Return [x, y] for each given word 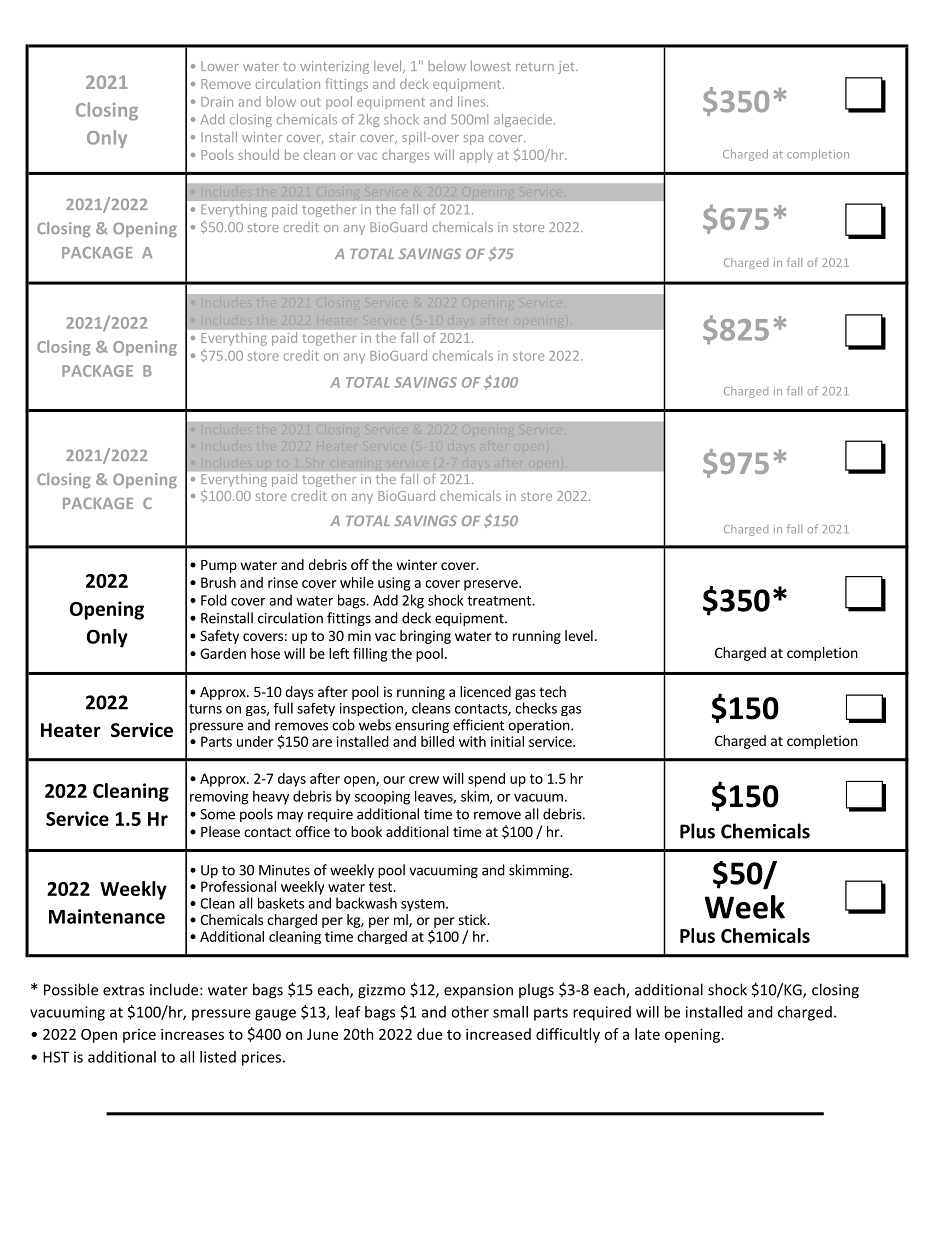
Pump [219, 566]
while [357, 582]
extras [123, 990]
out [311, 102]
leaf [348, 1012]
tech [552, 691]
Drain [217, 101]
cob [343, 725]
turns [205, 709]
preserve [492, 585]
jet [567, 67]
